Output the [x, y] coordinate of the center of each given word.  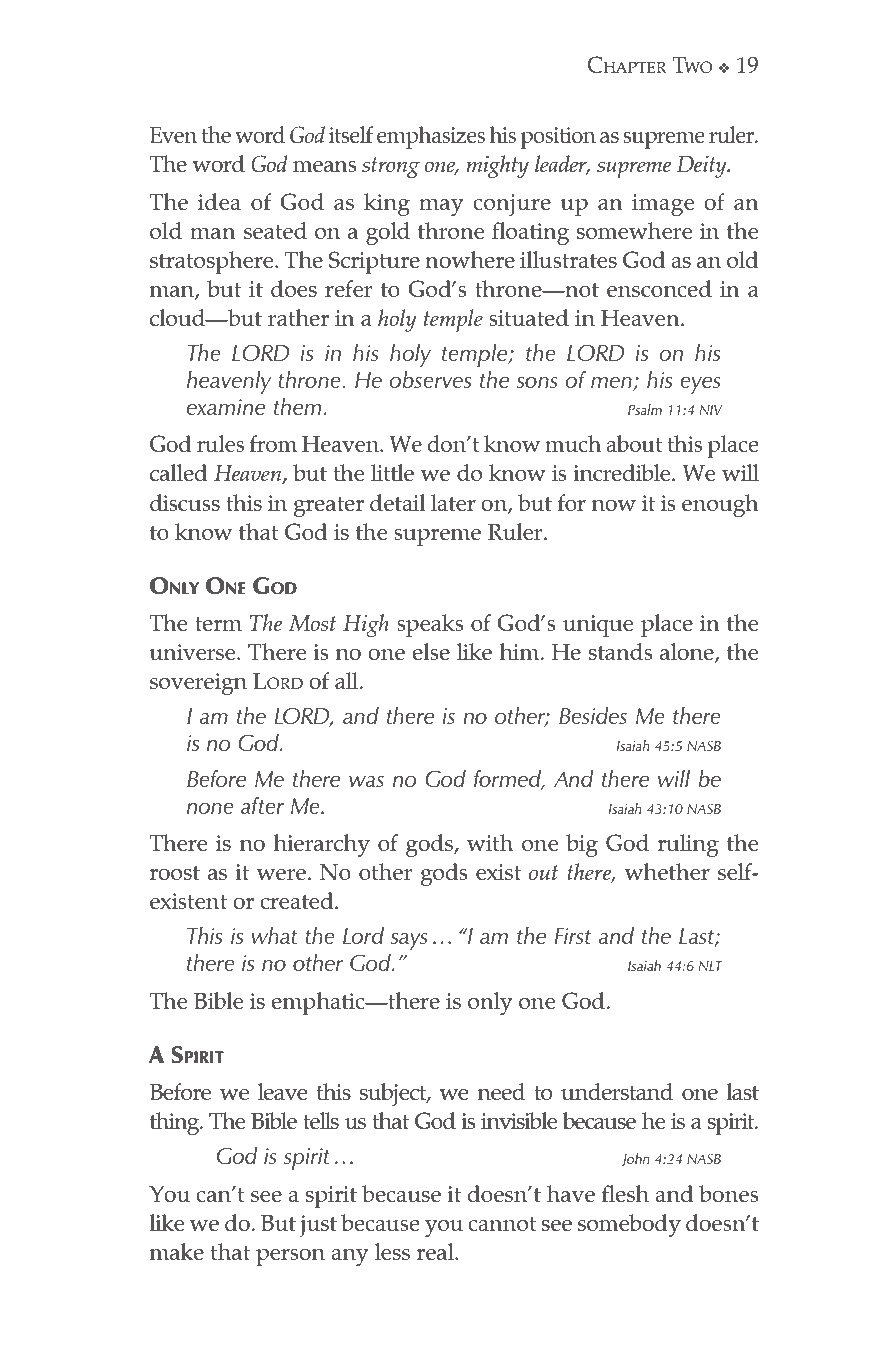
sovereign [198, 684]
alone [688, 653]
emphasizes [431, 137]
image [663, 205]
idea [219, 201]
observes [430, 379]
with [490, 842]
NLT [710, 966]
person [290, 1257]
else [431, 651]
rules [220, 443]
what [274, 935]
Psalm [645, 409]
